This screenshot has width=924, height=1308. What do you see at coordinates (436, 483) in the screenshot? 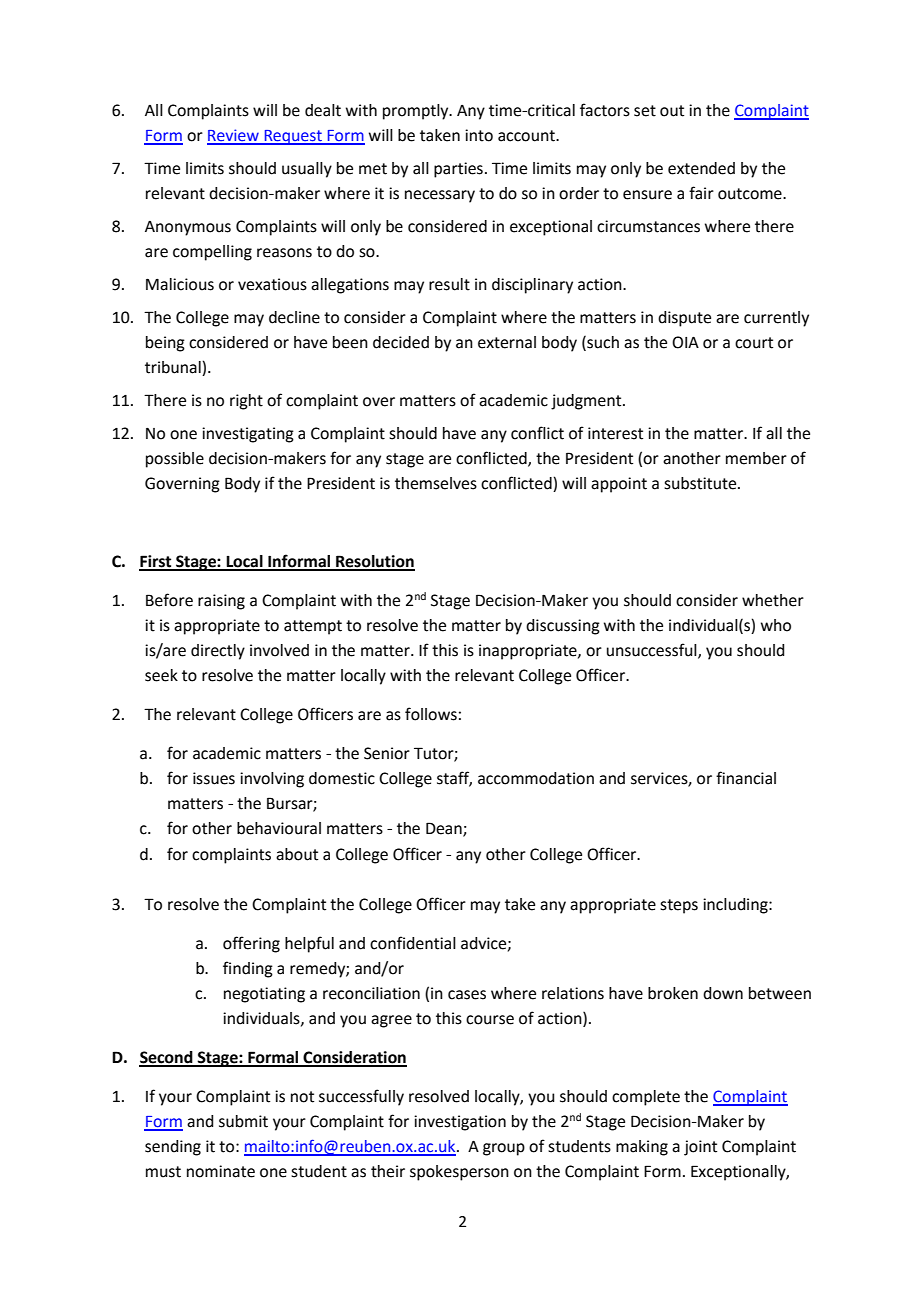
I see `themselves` at bounding box center [436, 483].
